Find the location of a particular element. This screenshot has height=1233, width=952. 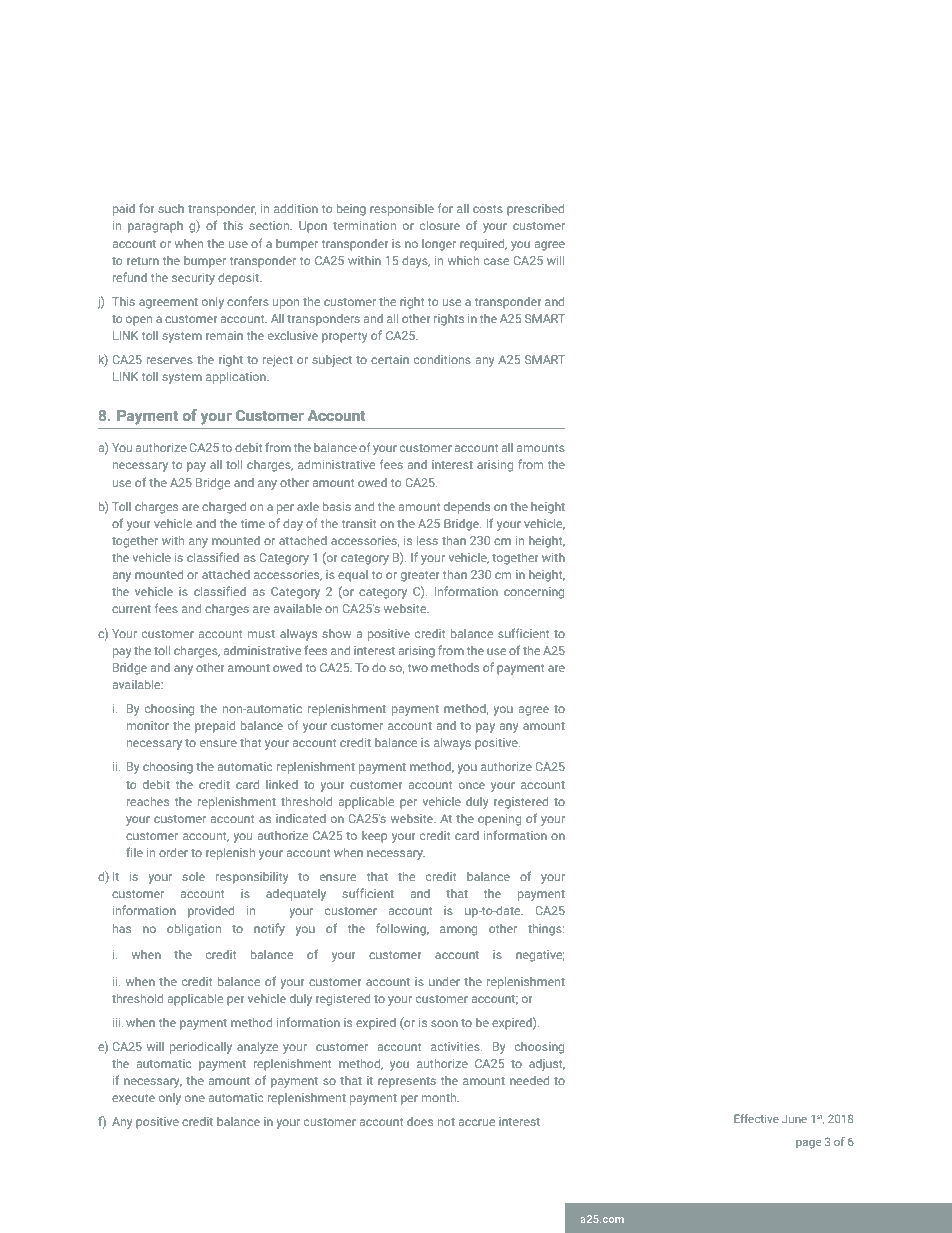

obligation is located at coordinates (194, 930).
